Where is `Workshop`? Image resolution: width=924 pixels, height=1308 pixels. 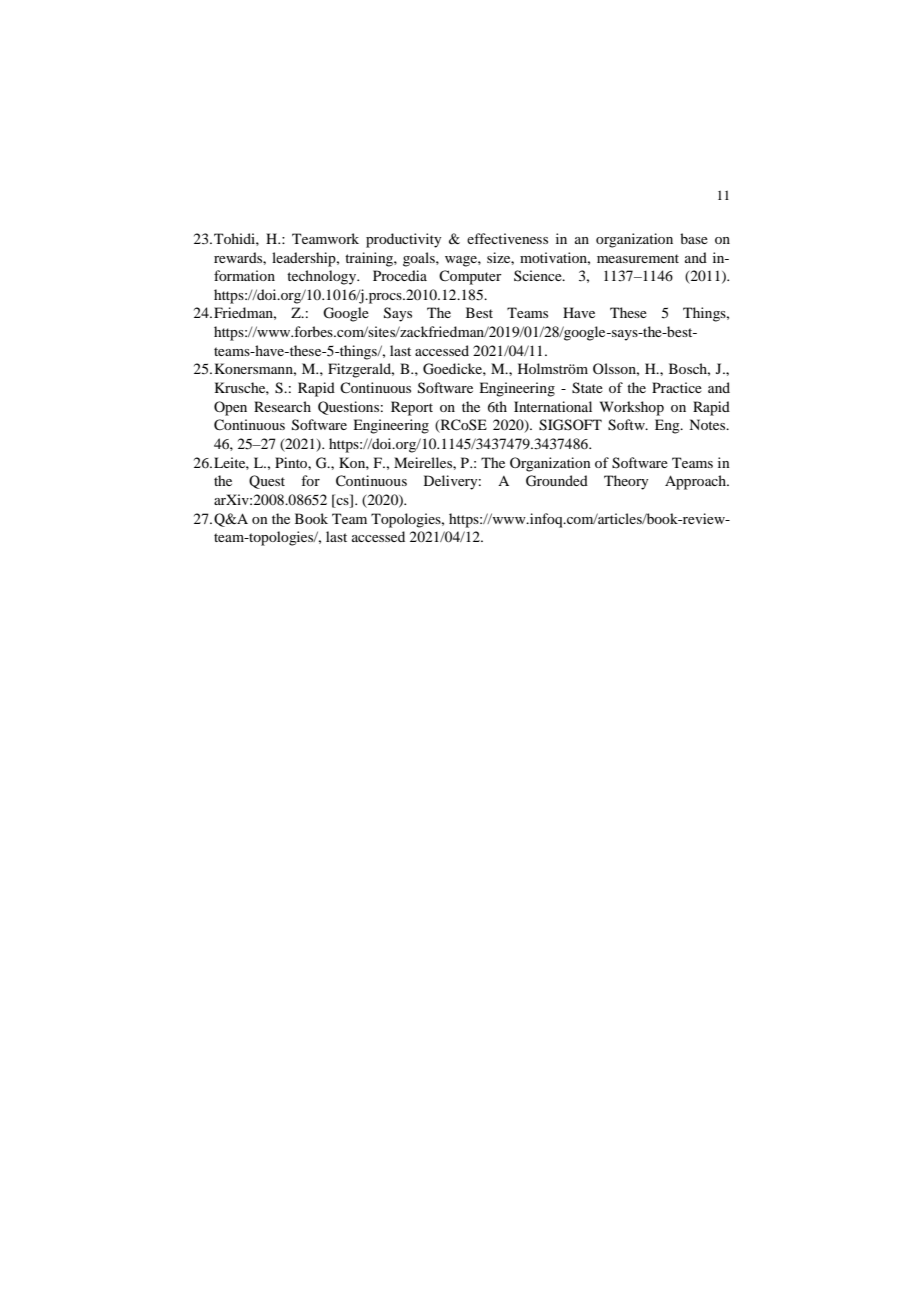
Workshop is located at coordinates (632, 408).
